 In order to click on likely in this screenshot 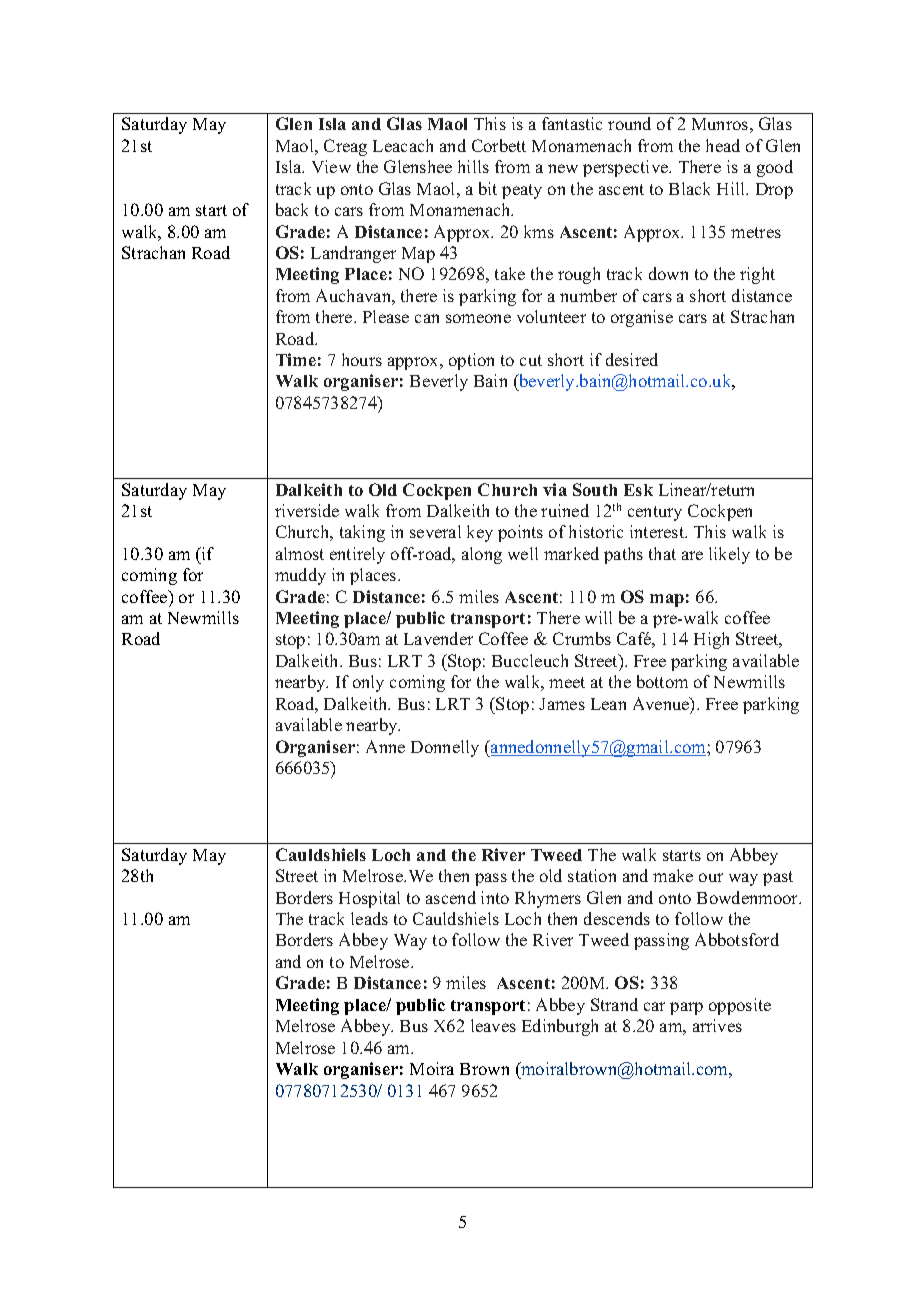, I will do `click(729, 555)`.
